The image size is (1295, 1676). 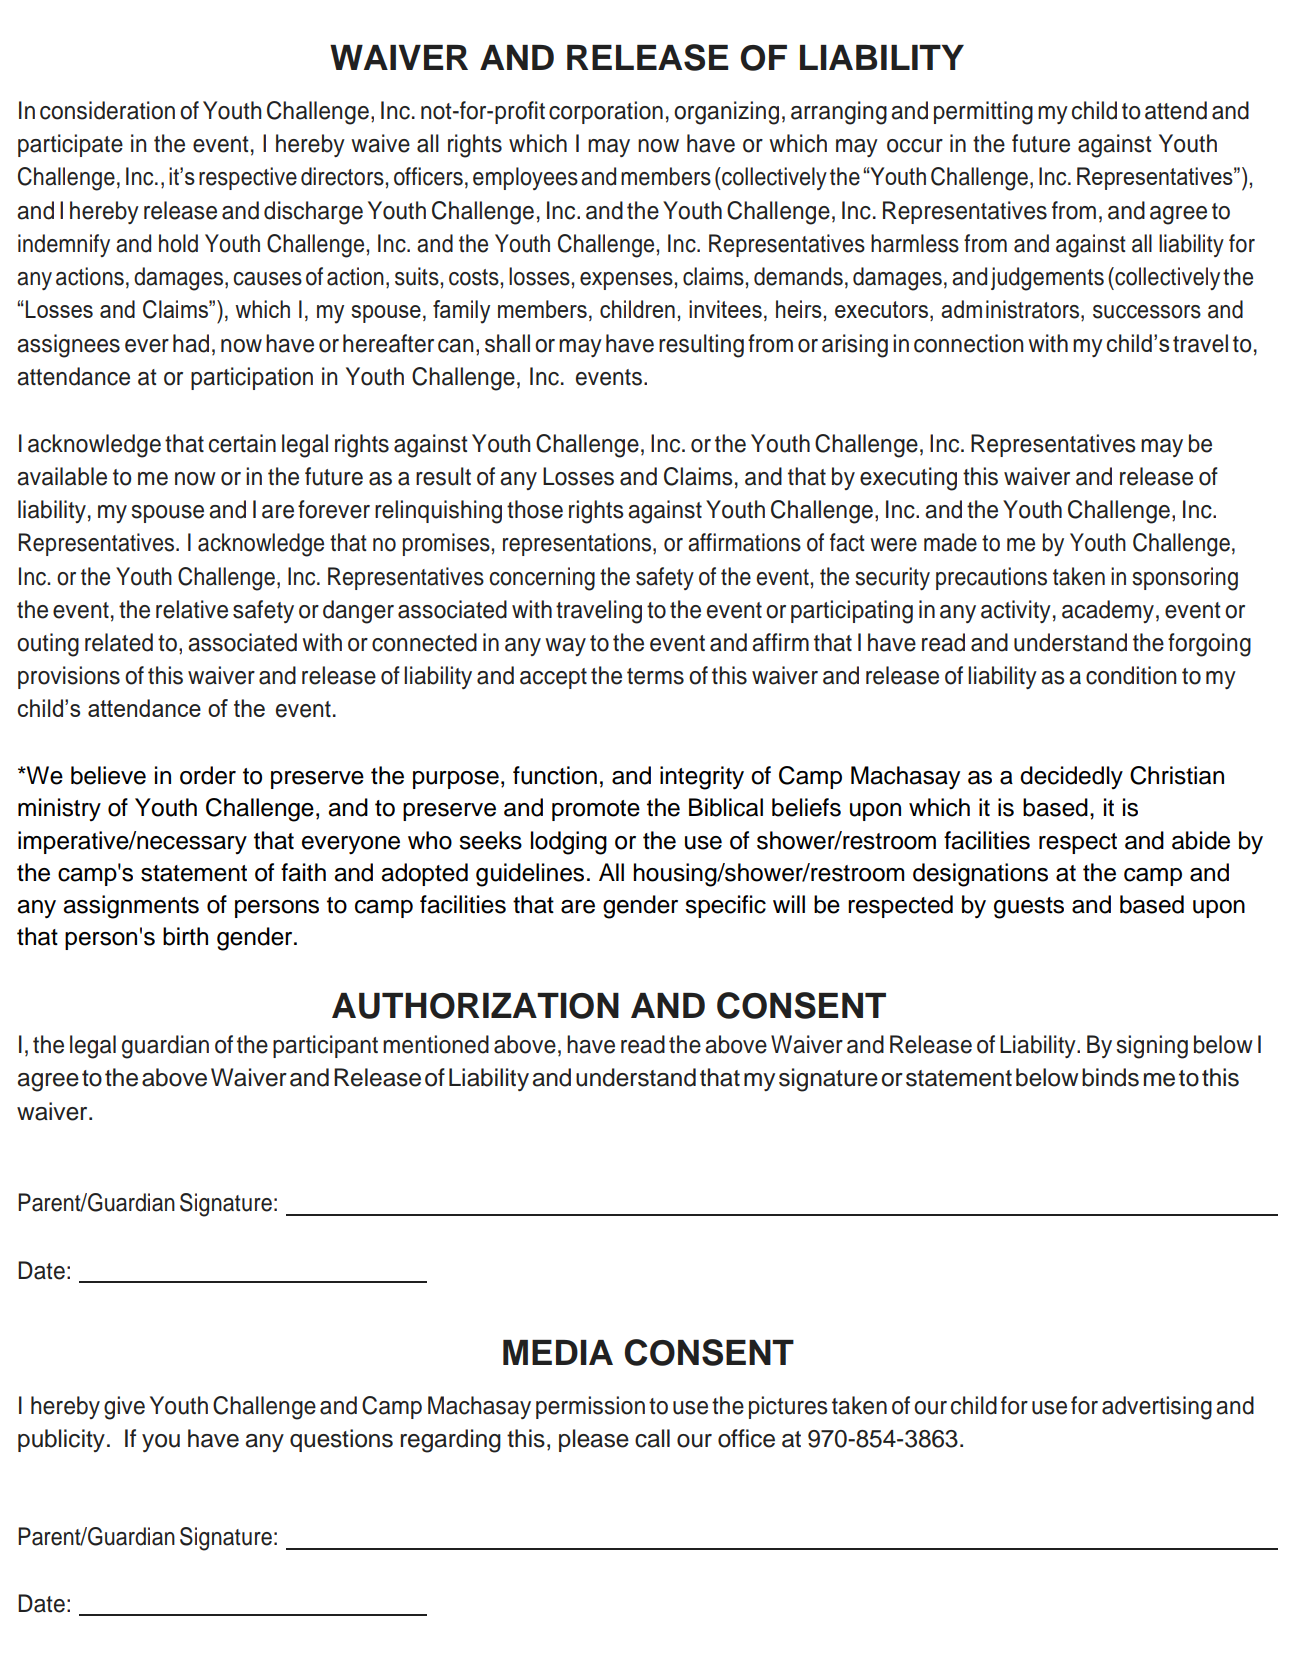 I want to click on signing, so click(x=1152, y=1047).
